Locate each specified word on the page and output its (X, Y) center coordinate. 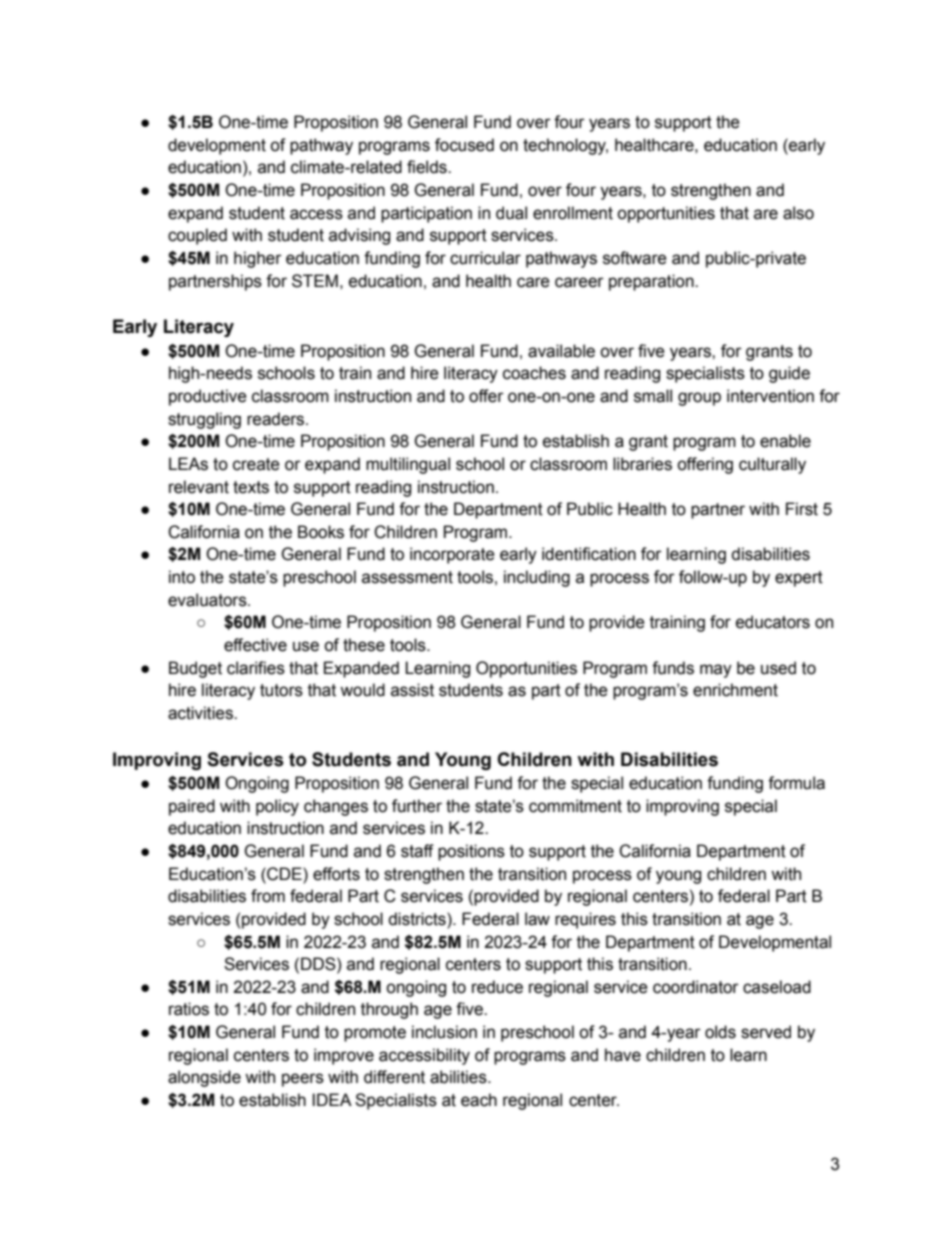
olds (720, 1032)
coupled (197, 236)
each (479, 1100)
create (256, 464)
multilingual (408, 465)
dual (511, 213)
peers (303, 1080)
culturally (772, 465)
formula (796, 783)
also (798, 213)
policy (277, 807)
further (417, 806)
